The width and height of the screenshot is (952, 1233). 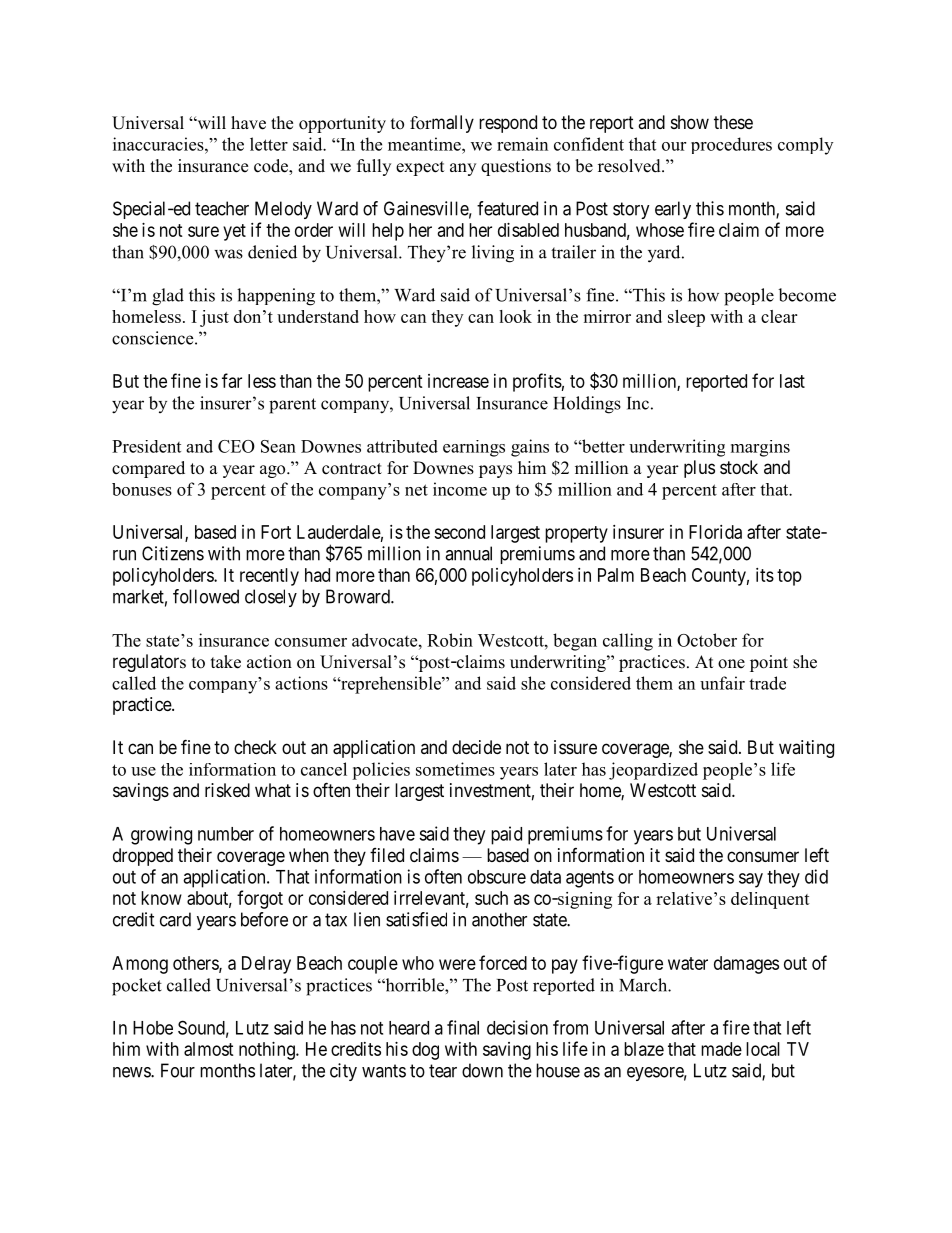 I want to click on obscure, so click(x=497, y=877).
